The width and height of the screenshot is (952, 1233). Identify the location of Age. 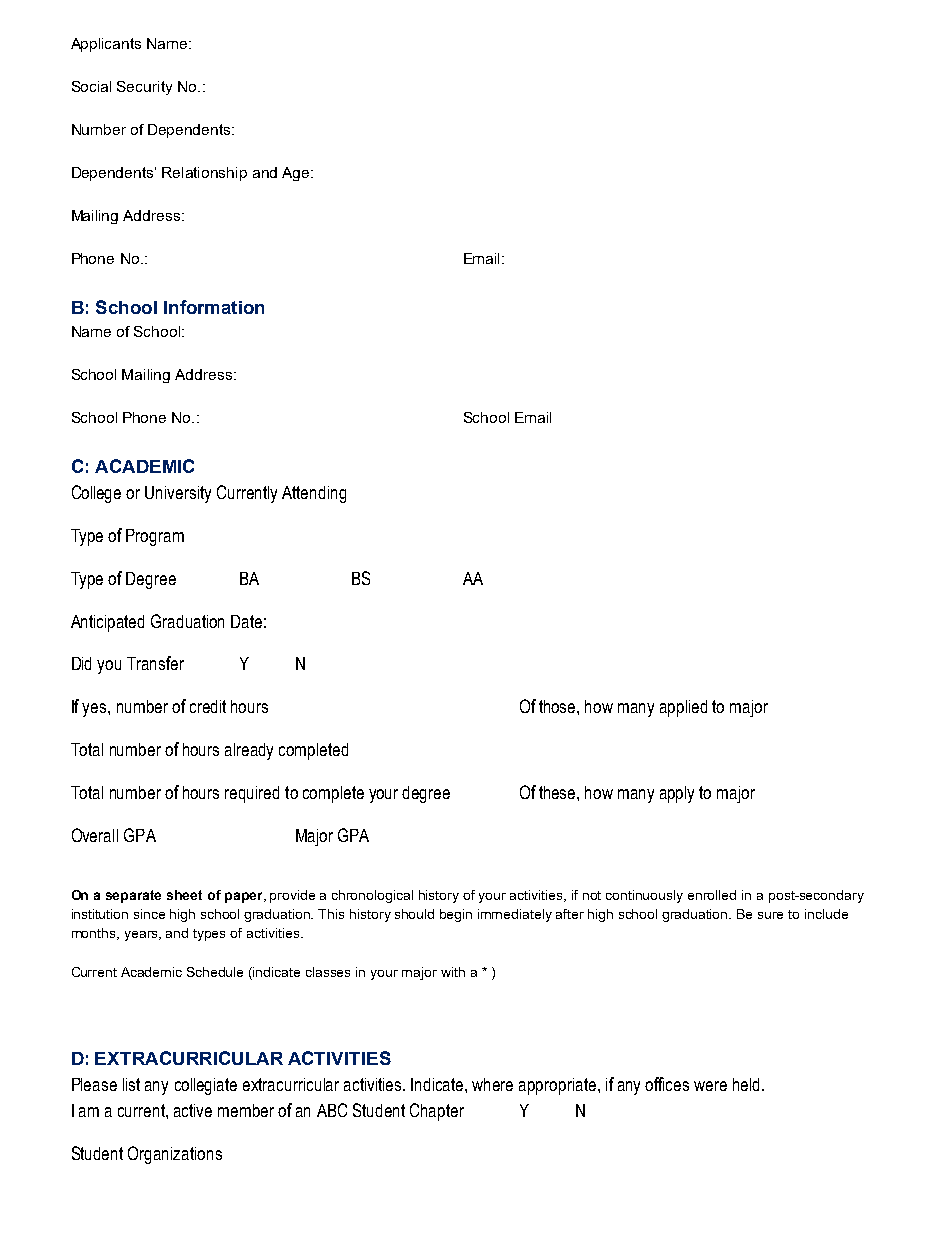
(297, 174).
